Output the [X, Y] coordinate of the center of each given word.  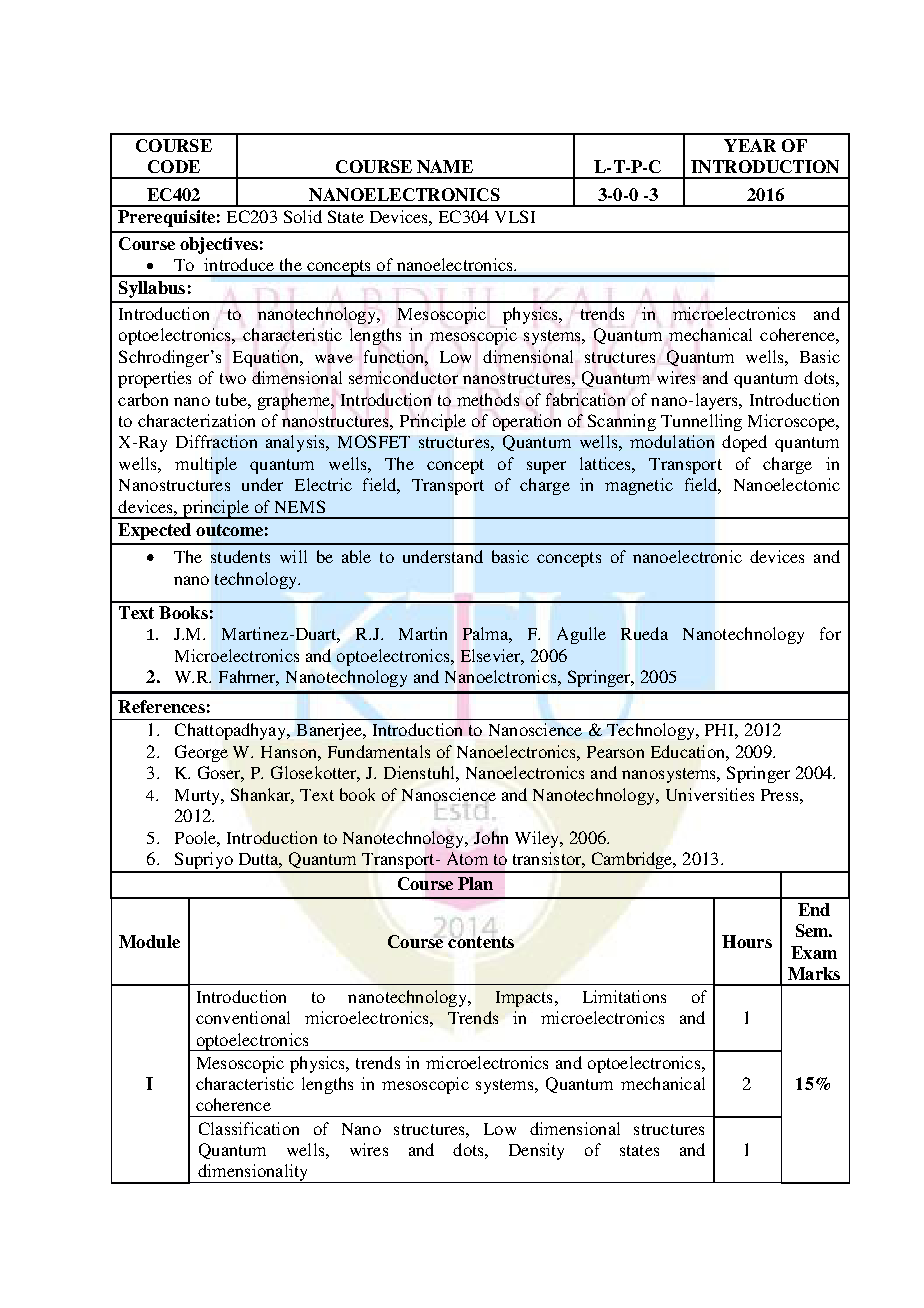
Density [536, 1151]
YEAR [750, 145]
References [161, 706]
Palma [487, 635]
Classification [249, 1128]
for [830, 633]
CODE [174, 166]
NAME [445, 166]
